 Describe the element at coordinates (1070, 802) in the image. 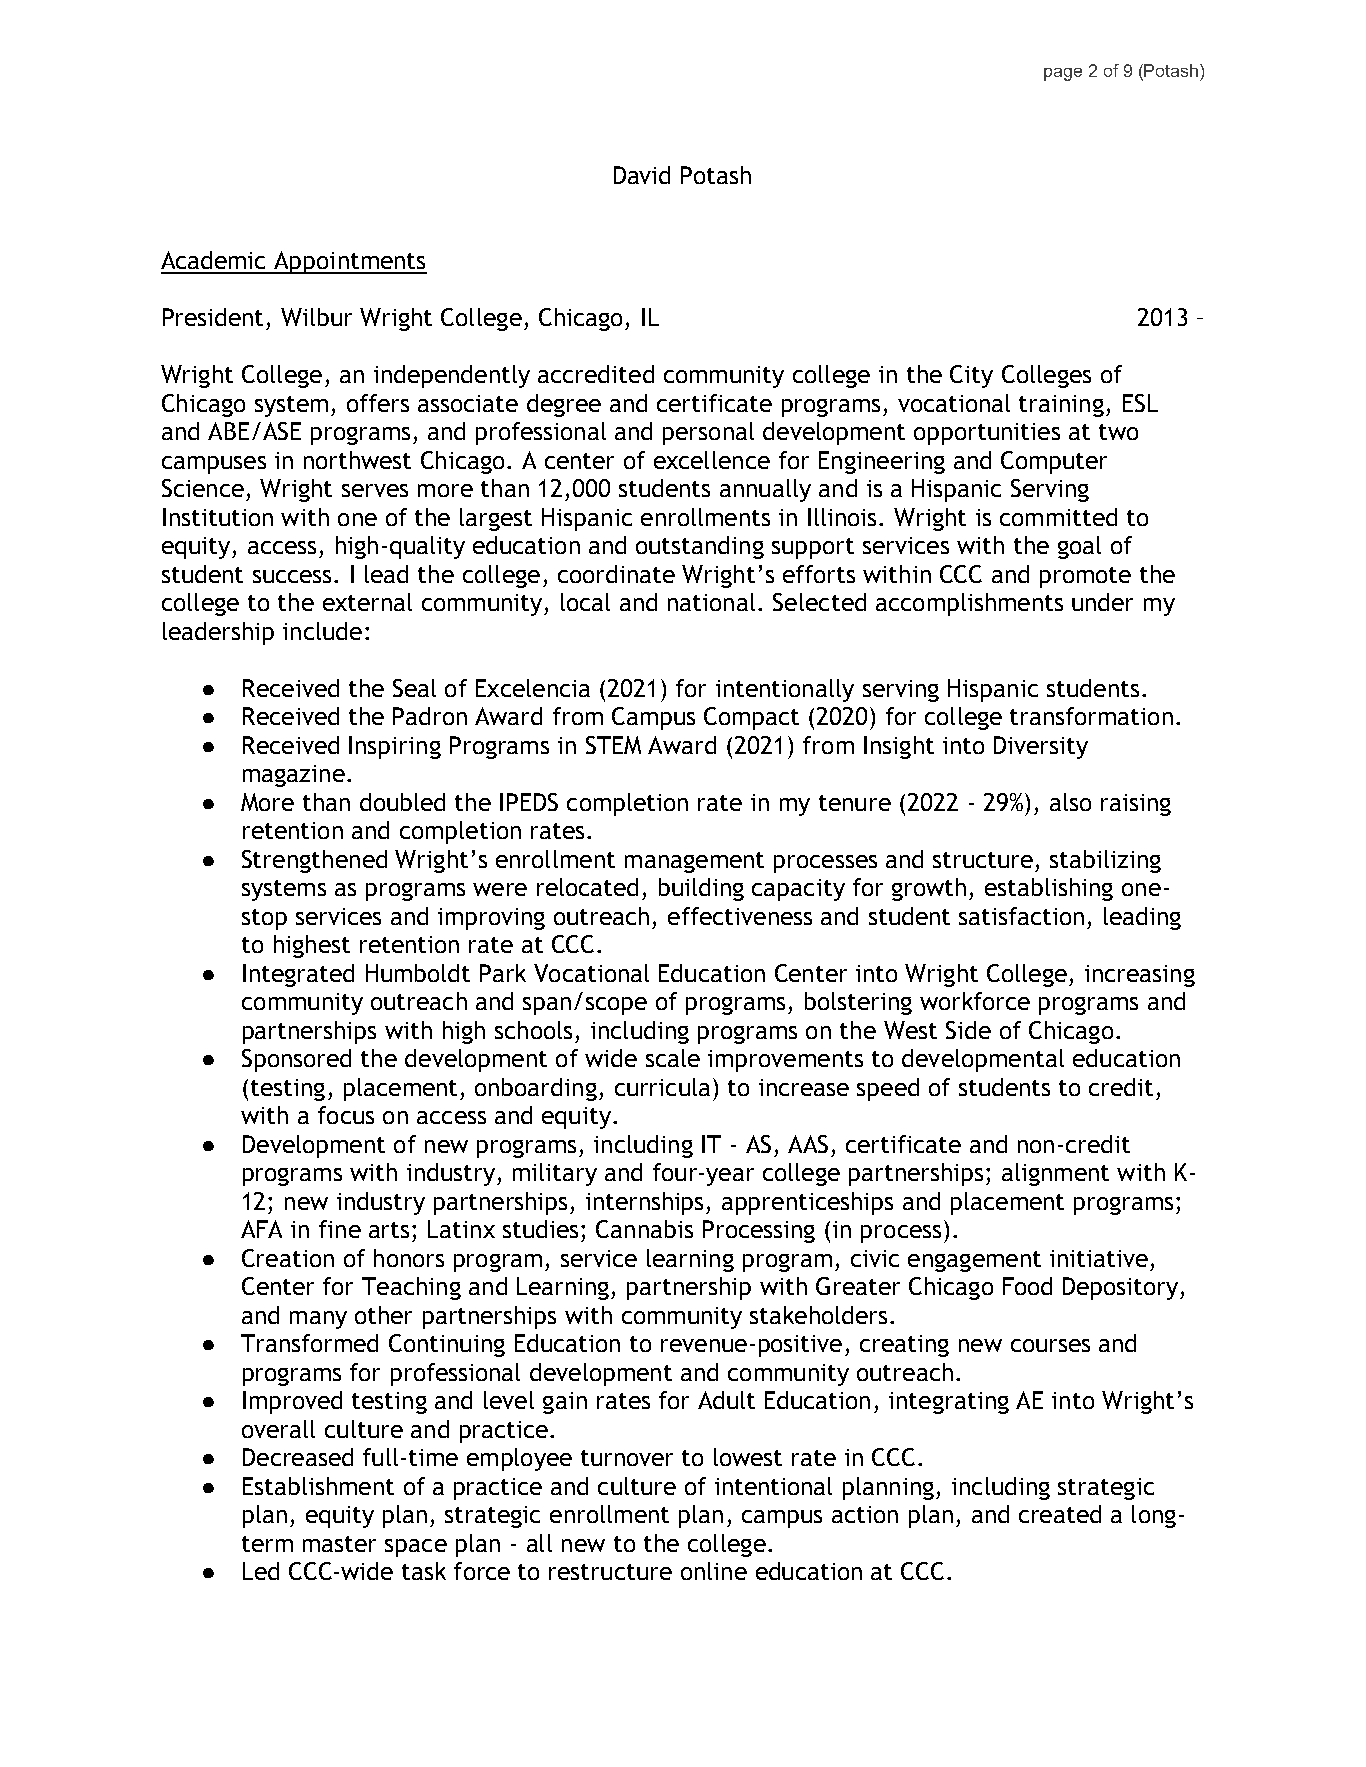

I see `also` at that location.
